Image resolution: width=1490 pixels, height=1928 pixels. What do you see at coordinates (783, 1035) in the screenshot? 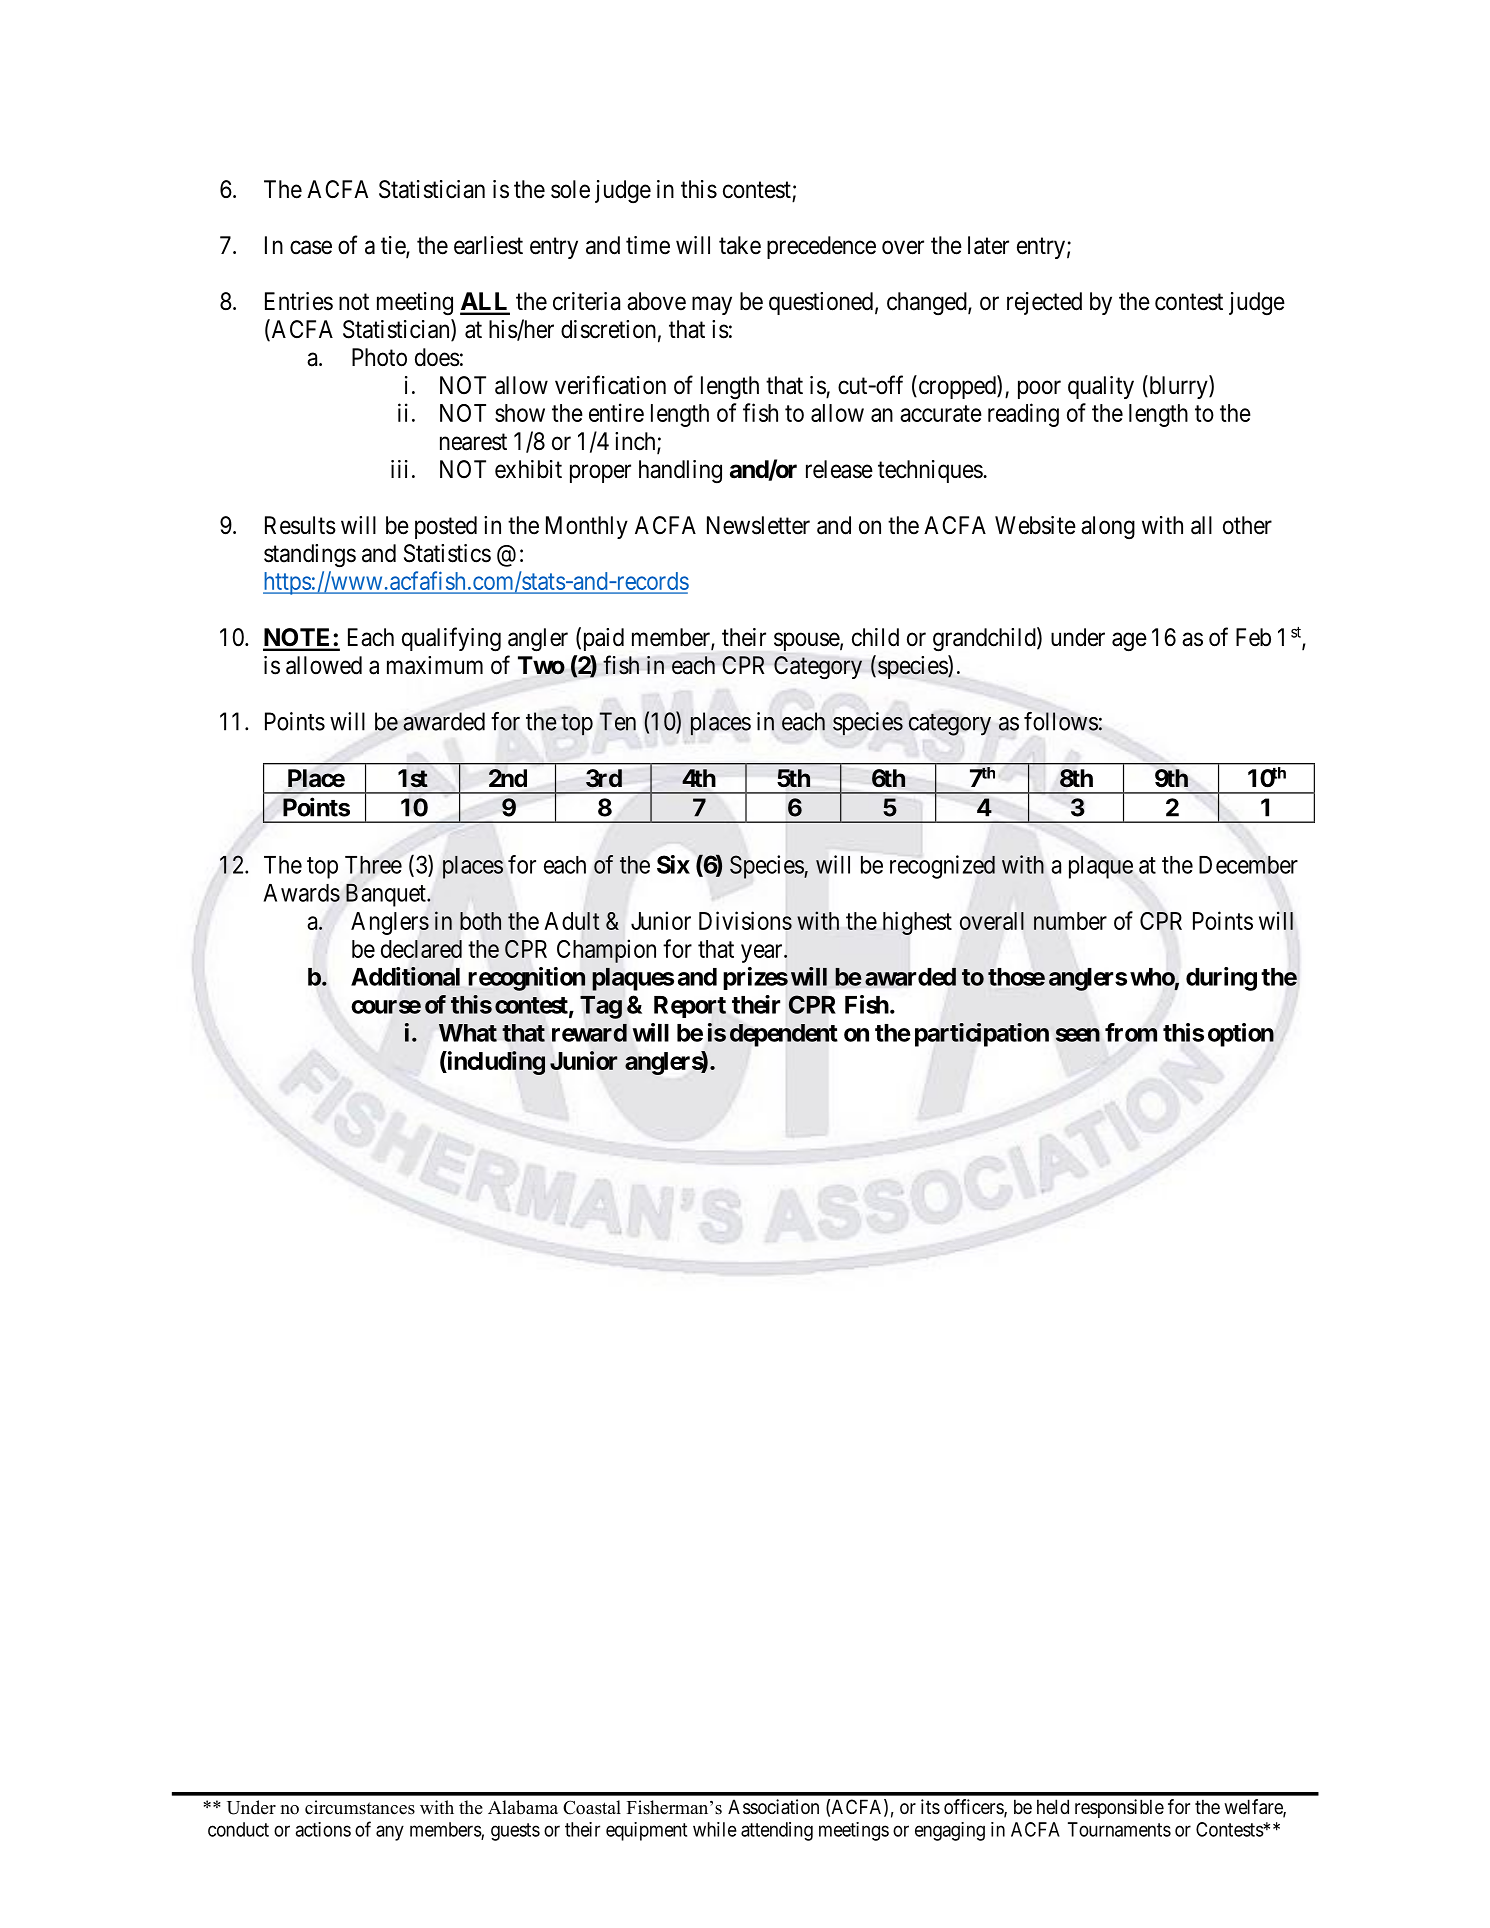
I see `dependent` at bounding box center [783, 1035].
